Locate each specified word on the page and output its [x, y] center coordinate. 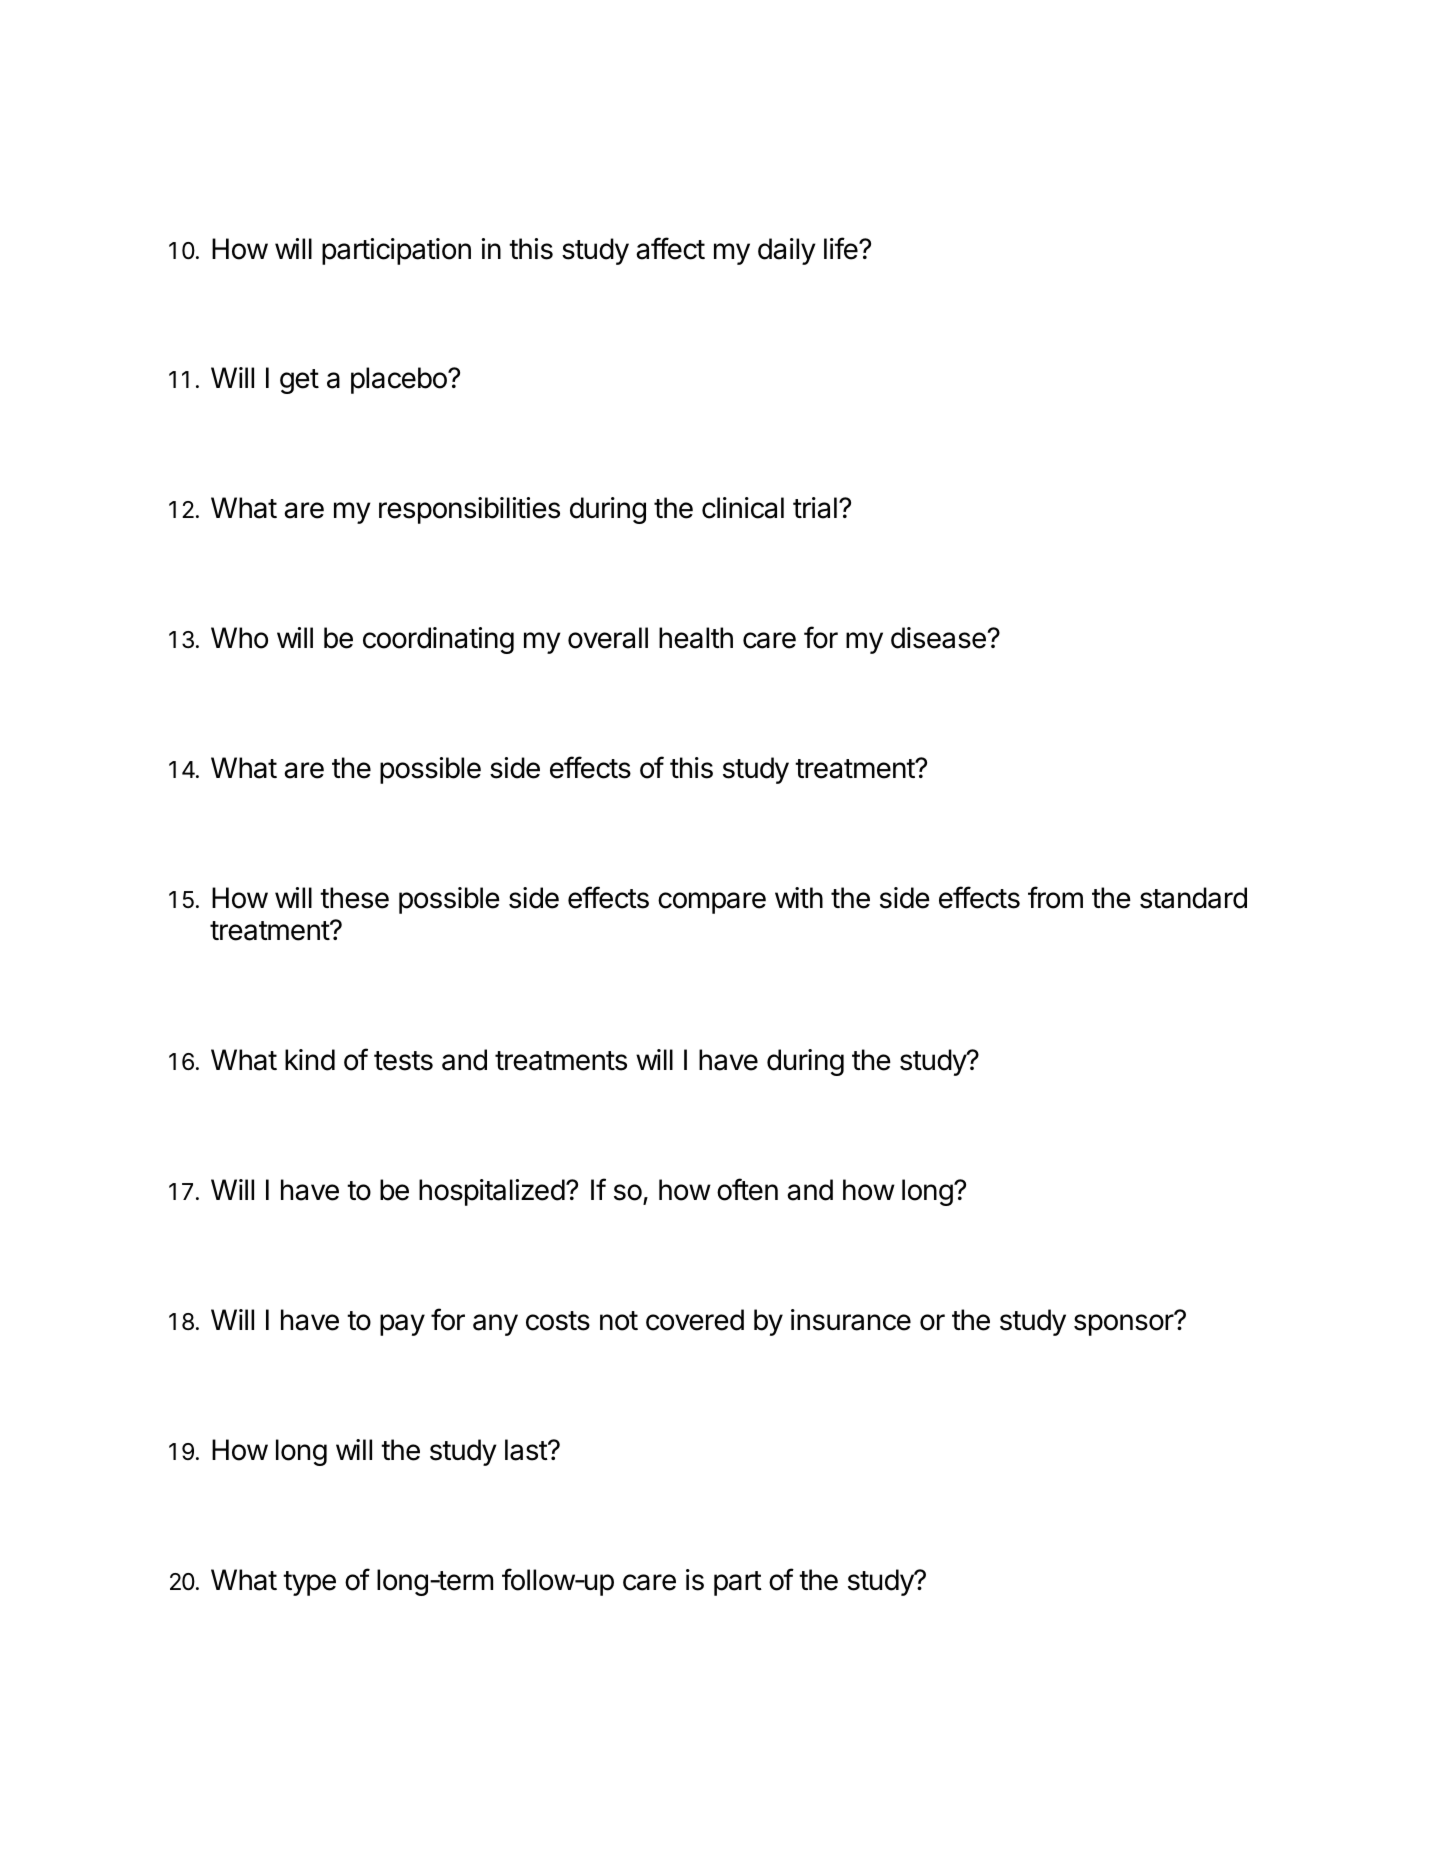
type [309, 1583]
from [1055, 897]
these [354, 898]
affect [670, 248]
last [527, 1450]
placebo [400, 380]
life [842, 248]
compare [712, 903]
